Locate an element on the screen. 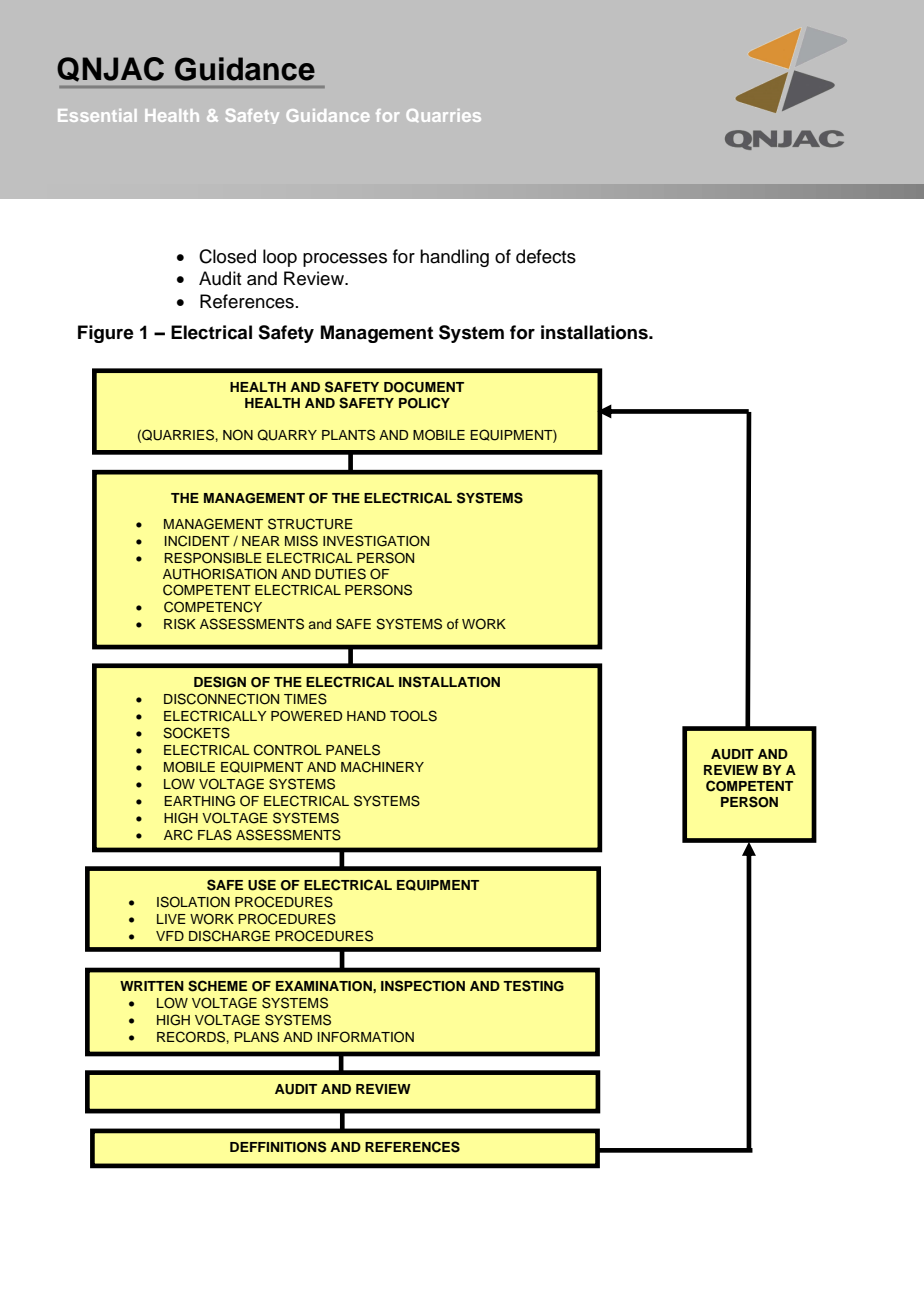 The width and height of the screenshot is (924, 1309). INFORMATION is located at coordinates (366, 1037).
